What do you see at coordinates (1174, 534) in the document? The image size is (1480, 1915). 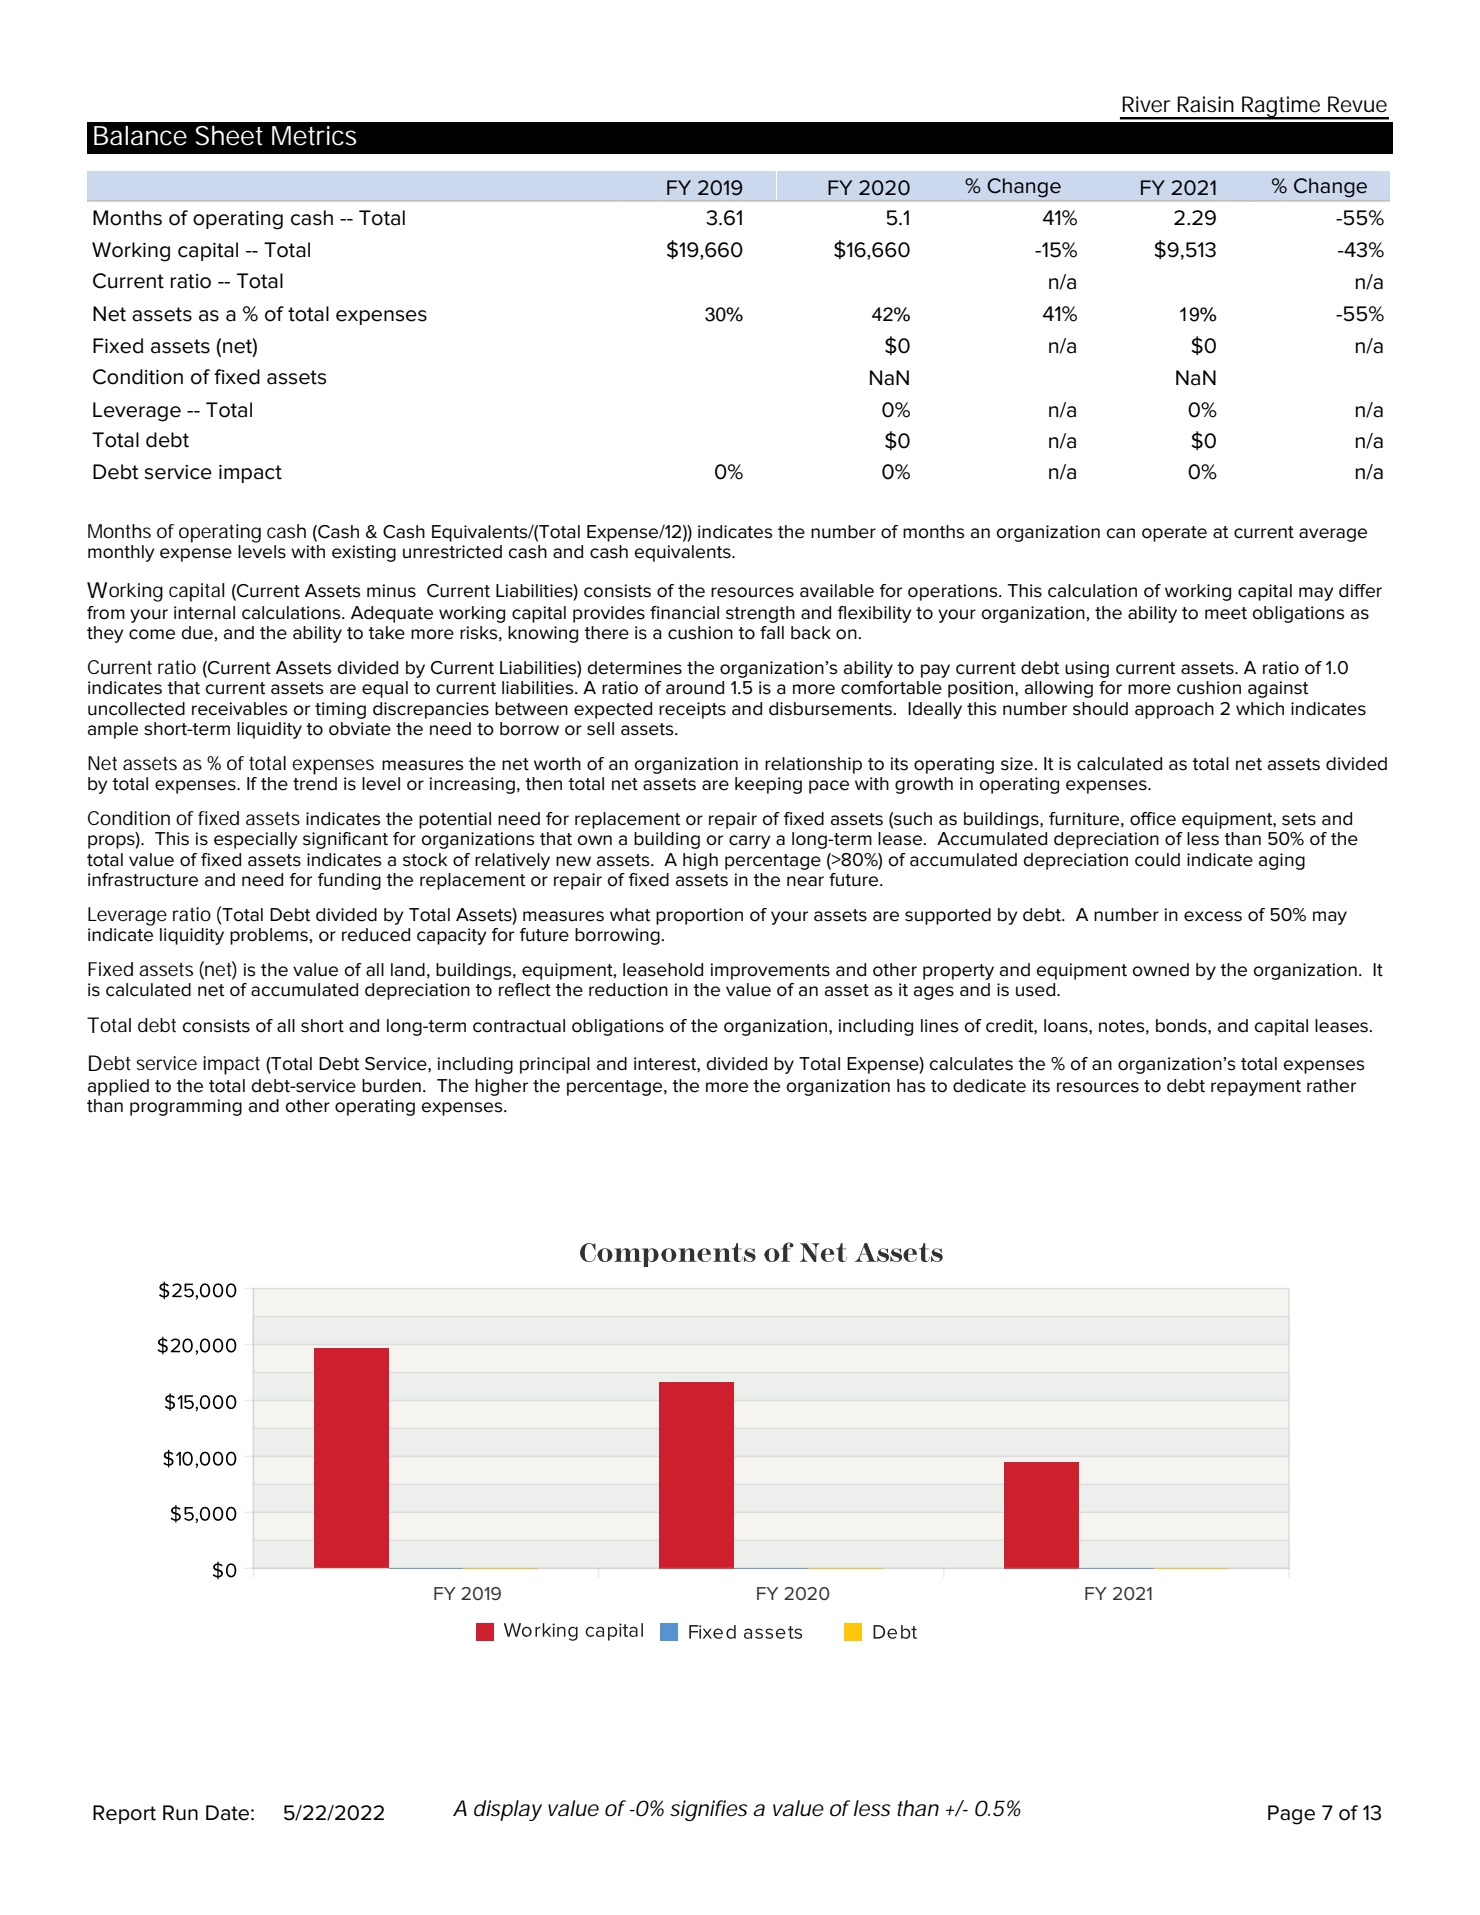 I see `operate` at bounding box center [1174, 534].
